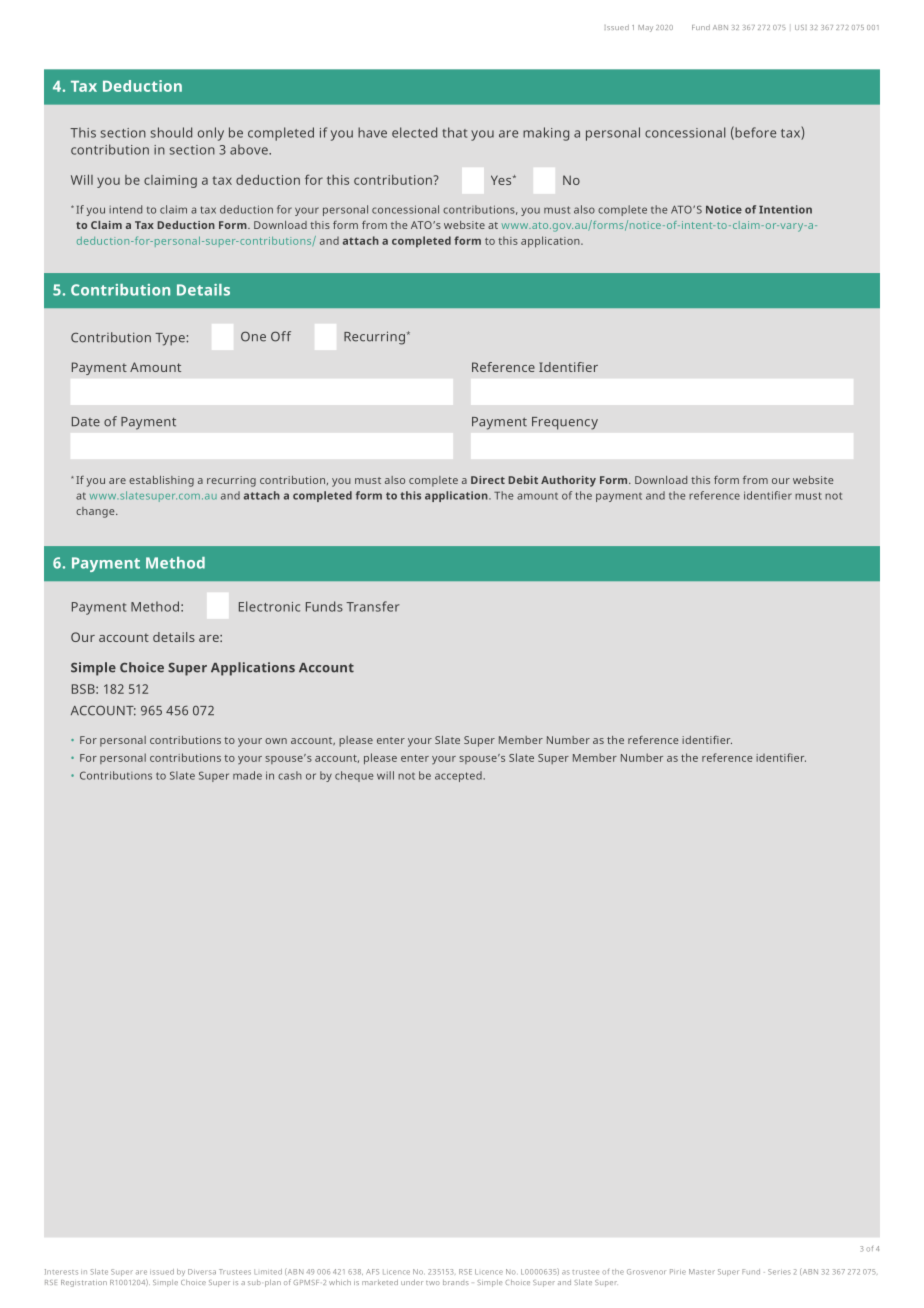 The image size is (924, 1308). What do you see at coordinates (645, 28) in the screenshot?
I see `May` at bounding box center [645, 28].
